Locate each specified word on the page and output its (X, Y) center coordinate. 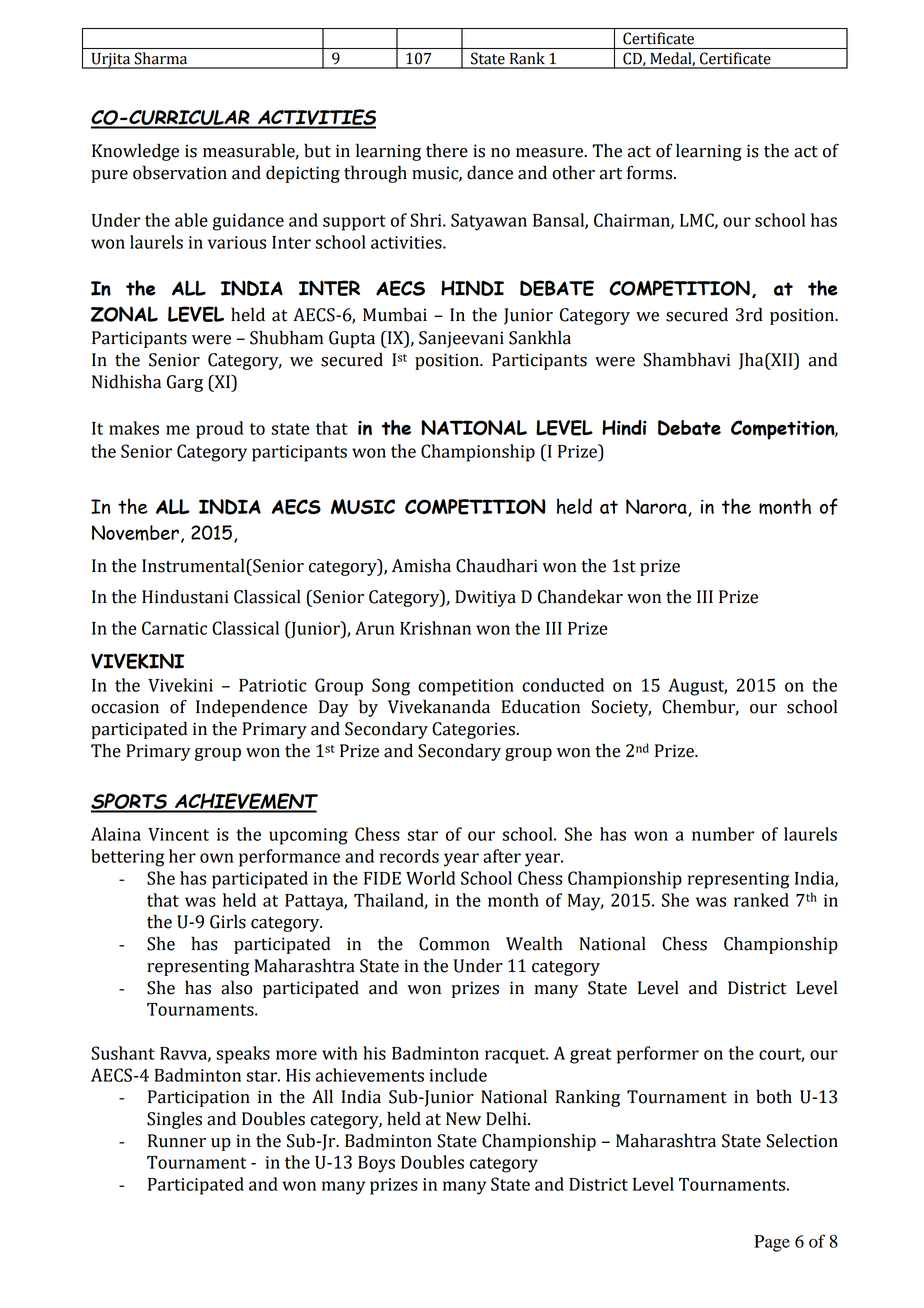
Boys (376, 1164)
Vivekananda (439, 706)
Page (772, 1243)
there (447, 150)
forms (651, 173)
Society (621, 708)
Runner (177, 1141)
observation (180, 172)
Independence (251, 708)
